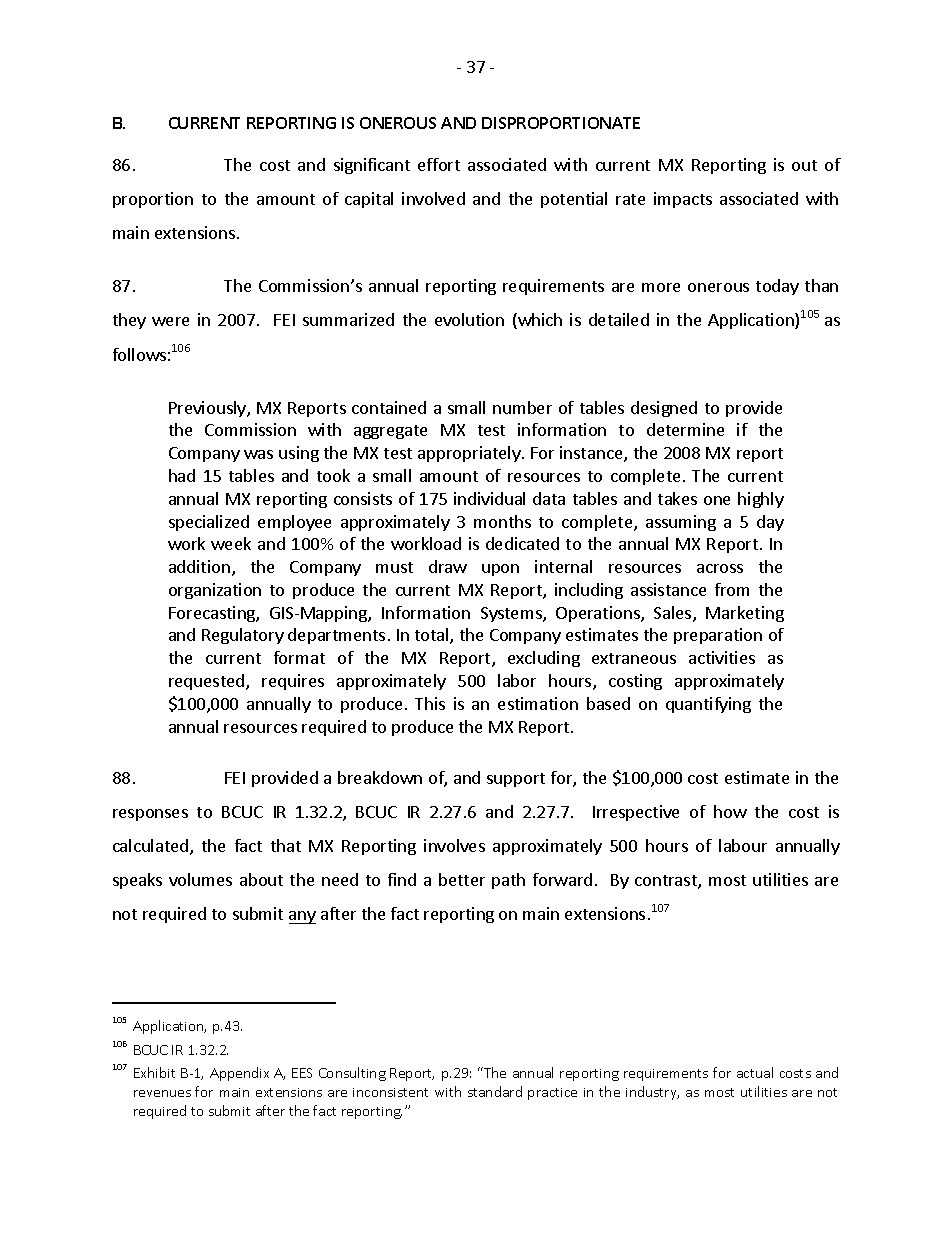 This screenshot has width=952, height=1233. Describe the element at coordinates (433, 198) in the screenshot. I see `involved` at that location.
